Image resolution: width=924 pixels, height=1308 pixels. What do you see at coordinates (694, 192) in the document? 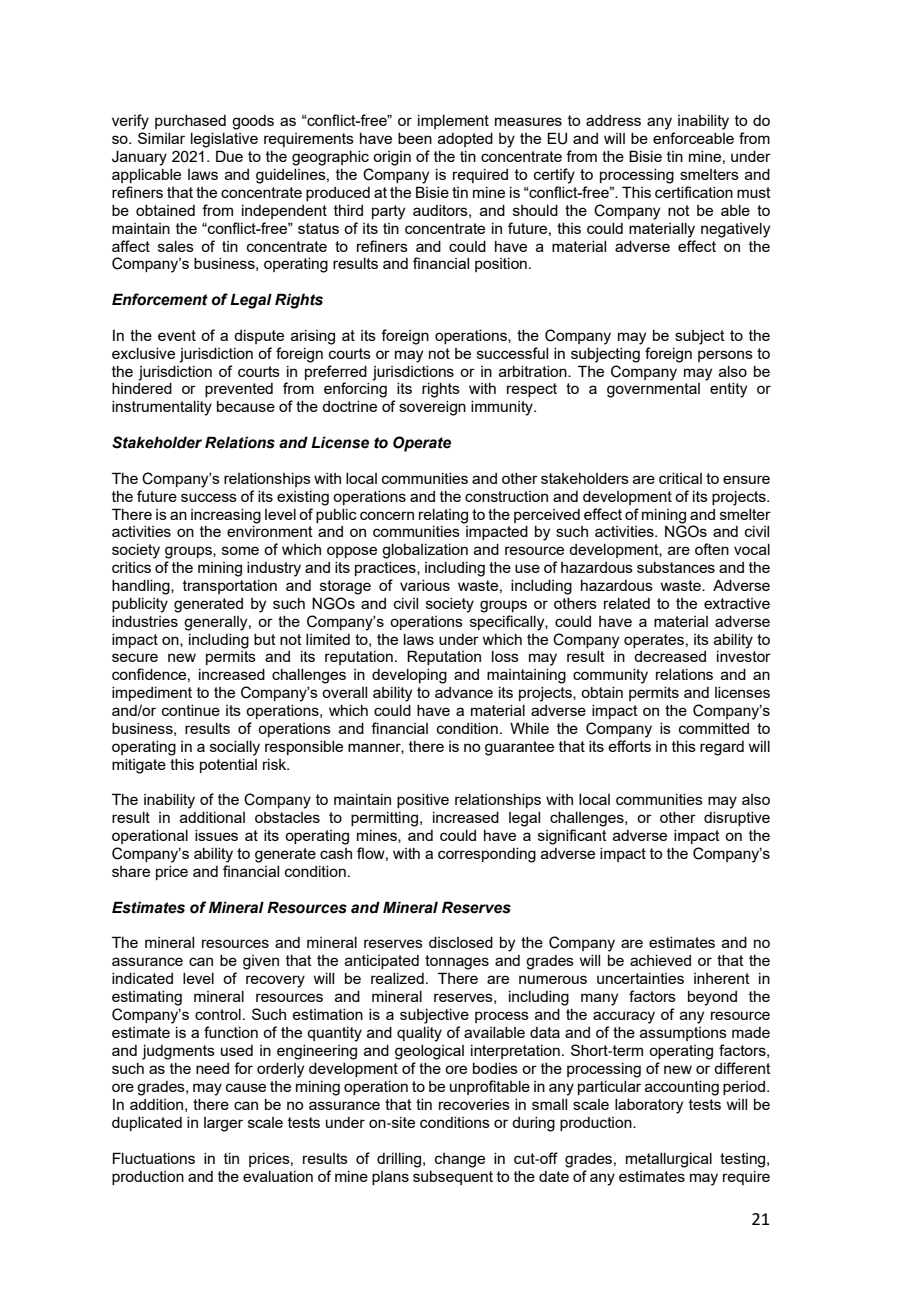
I see `certification` at bounding box center [694, 192].
